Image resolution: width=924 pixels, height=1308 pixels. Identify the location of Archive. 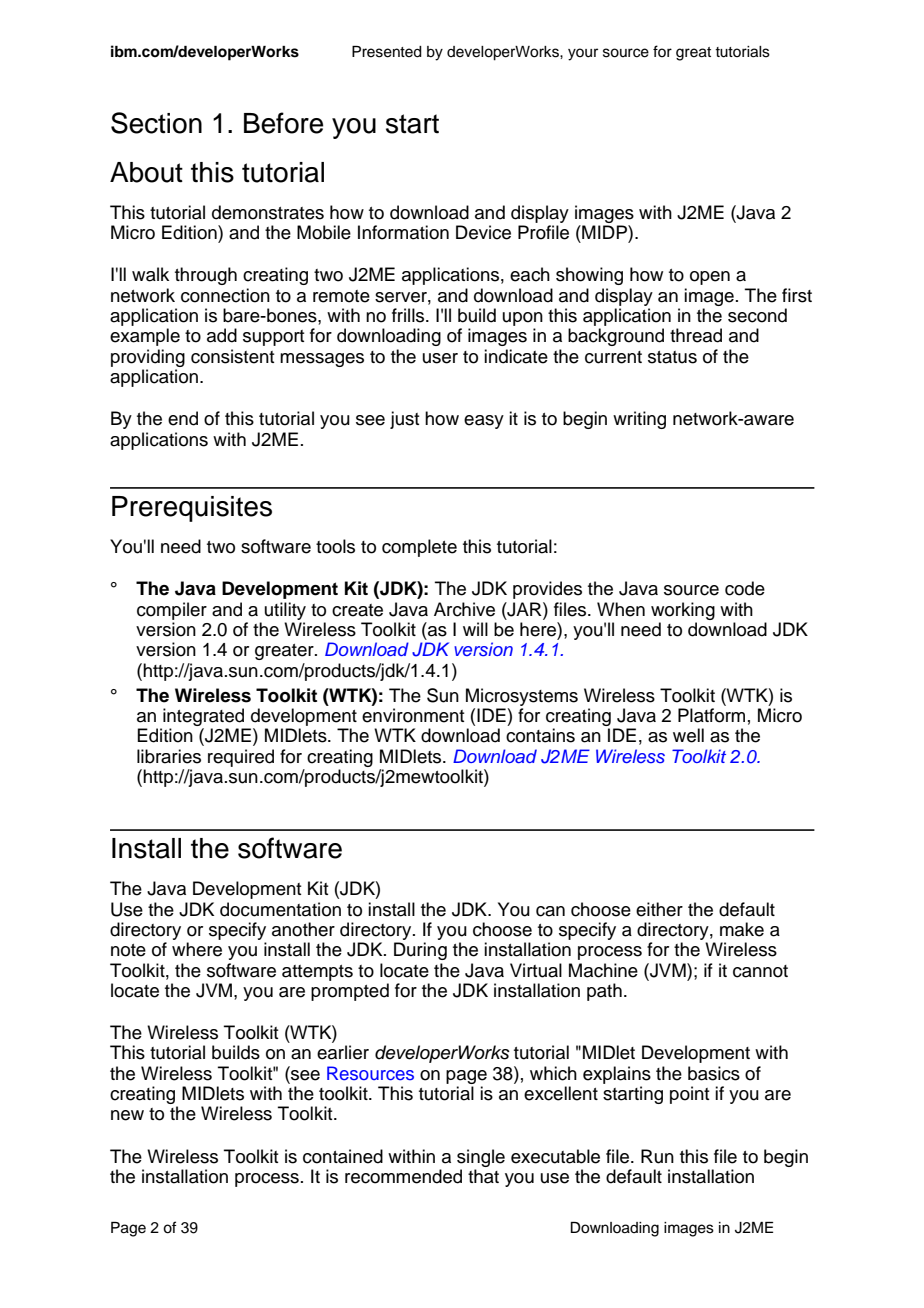
(464, 609).
